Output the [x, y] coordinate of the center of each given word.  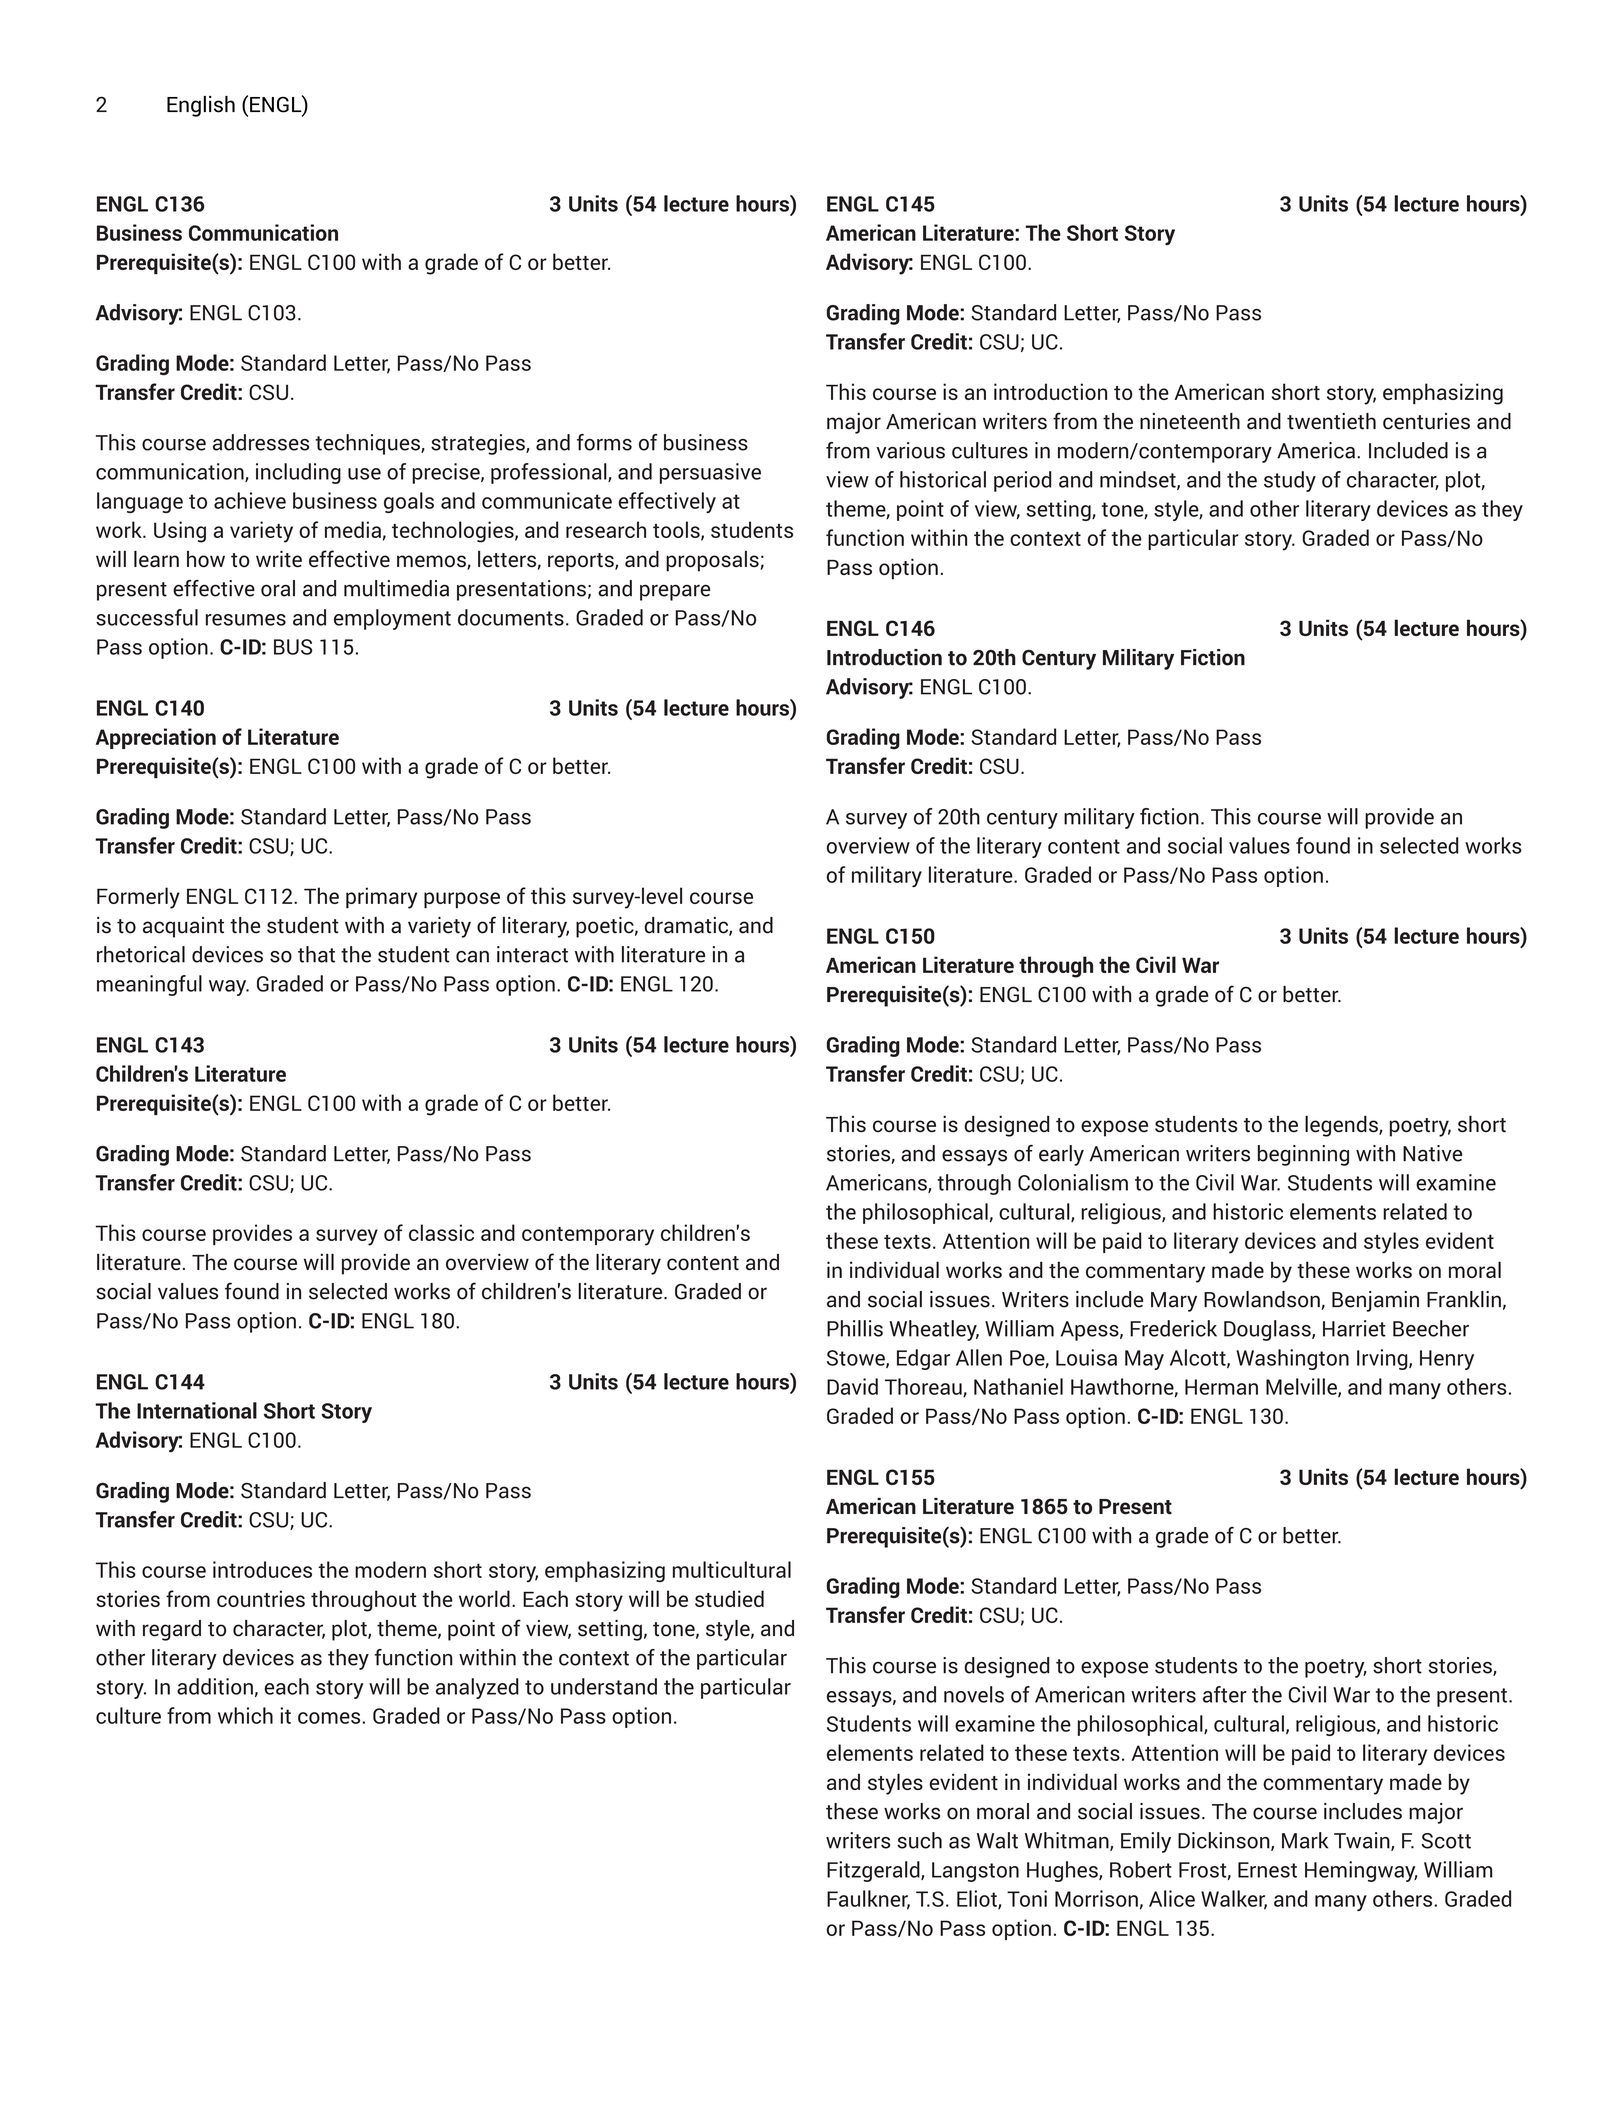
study [1290, 481]
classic [441, 1232]
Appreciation [156, 738]
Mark [1305, 1840]
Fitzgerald [874, 1871]
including [298, 473]
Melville [1302, 1387]
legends [1342, 1126]
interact [532, 954]
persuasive [710, 473]
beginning [1303, 1155]
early [1061, 1155]
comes [329, 1718]
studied [729, 1598]
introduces [262, 1569]
